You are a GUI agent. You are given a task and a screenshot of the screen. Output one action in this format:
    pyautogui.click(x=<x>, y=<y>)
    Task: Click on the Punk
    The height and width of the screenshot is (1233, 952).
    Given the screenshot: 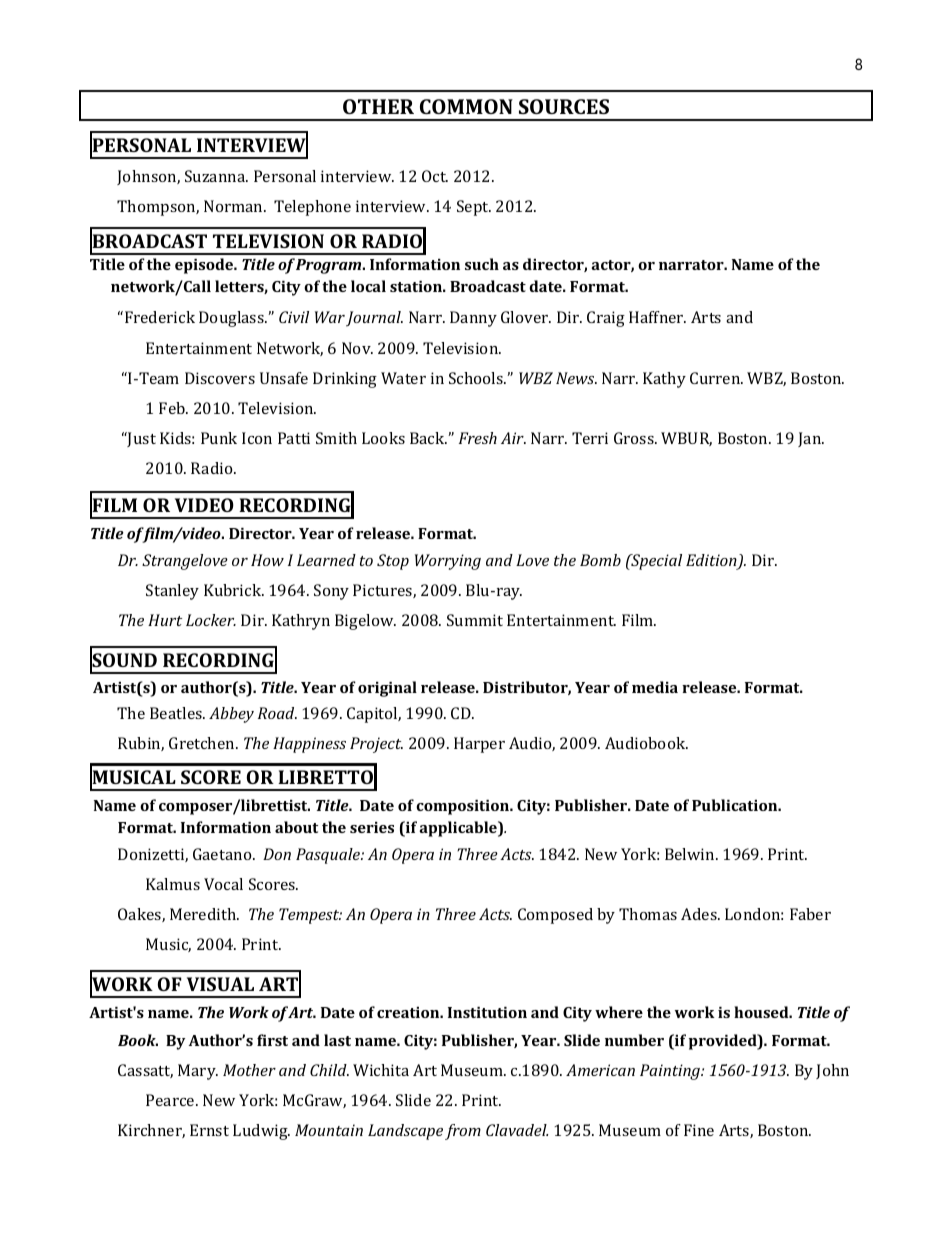 What is the action you would take?
    pyautogui.click(x=219, y=438)
